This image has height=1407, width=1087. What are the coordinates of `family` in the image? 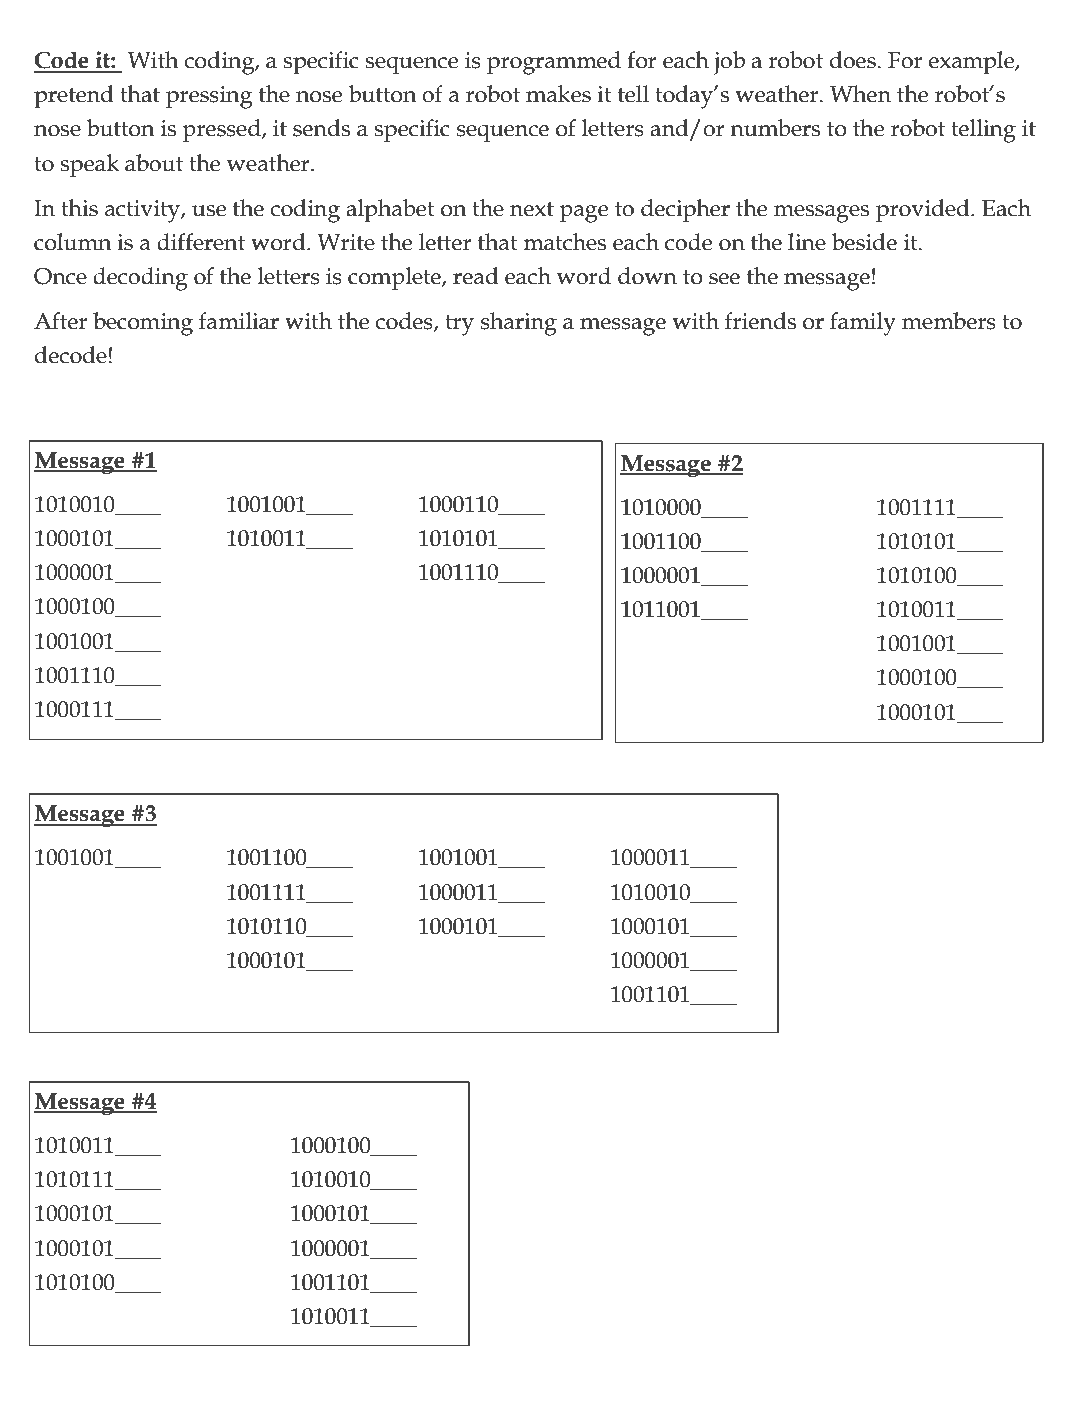 It's located at (863, 324).
